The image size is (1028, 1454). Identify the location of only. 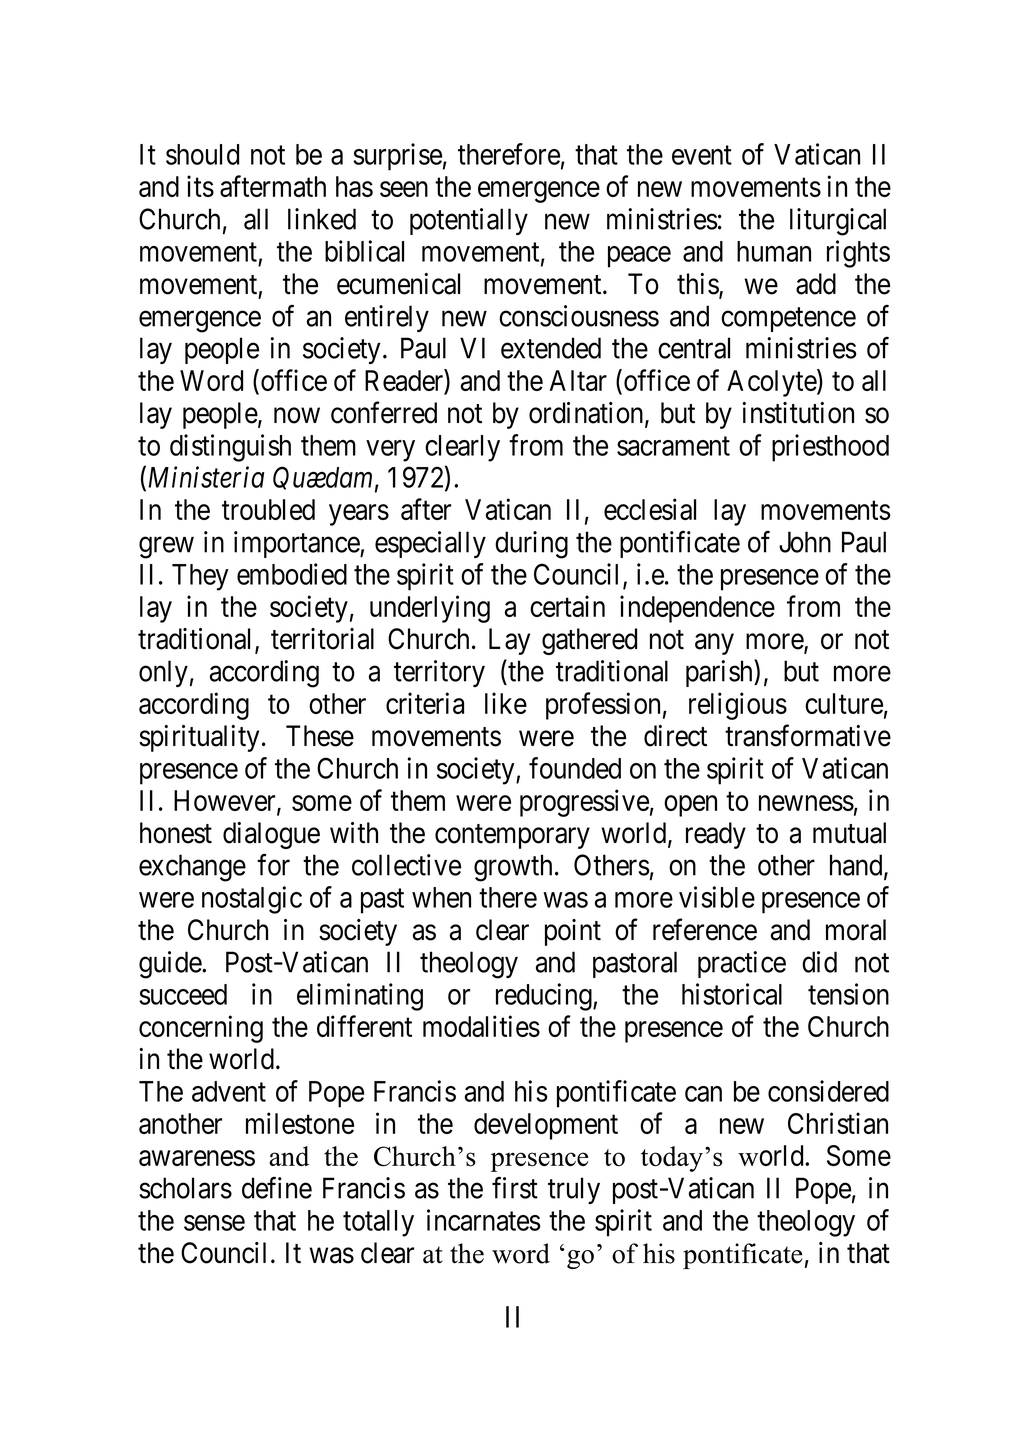
(163, 673).
